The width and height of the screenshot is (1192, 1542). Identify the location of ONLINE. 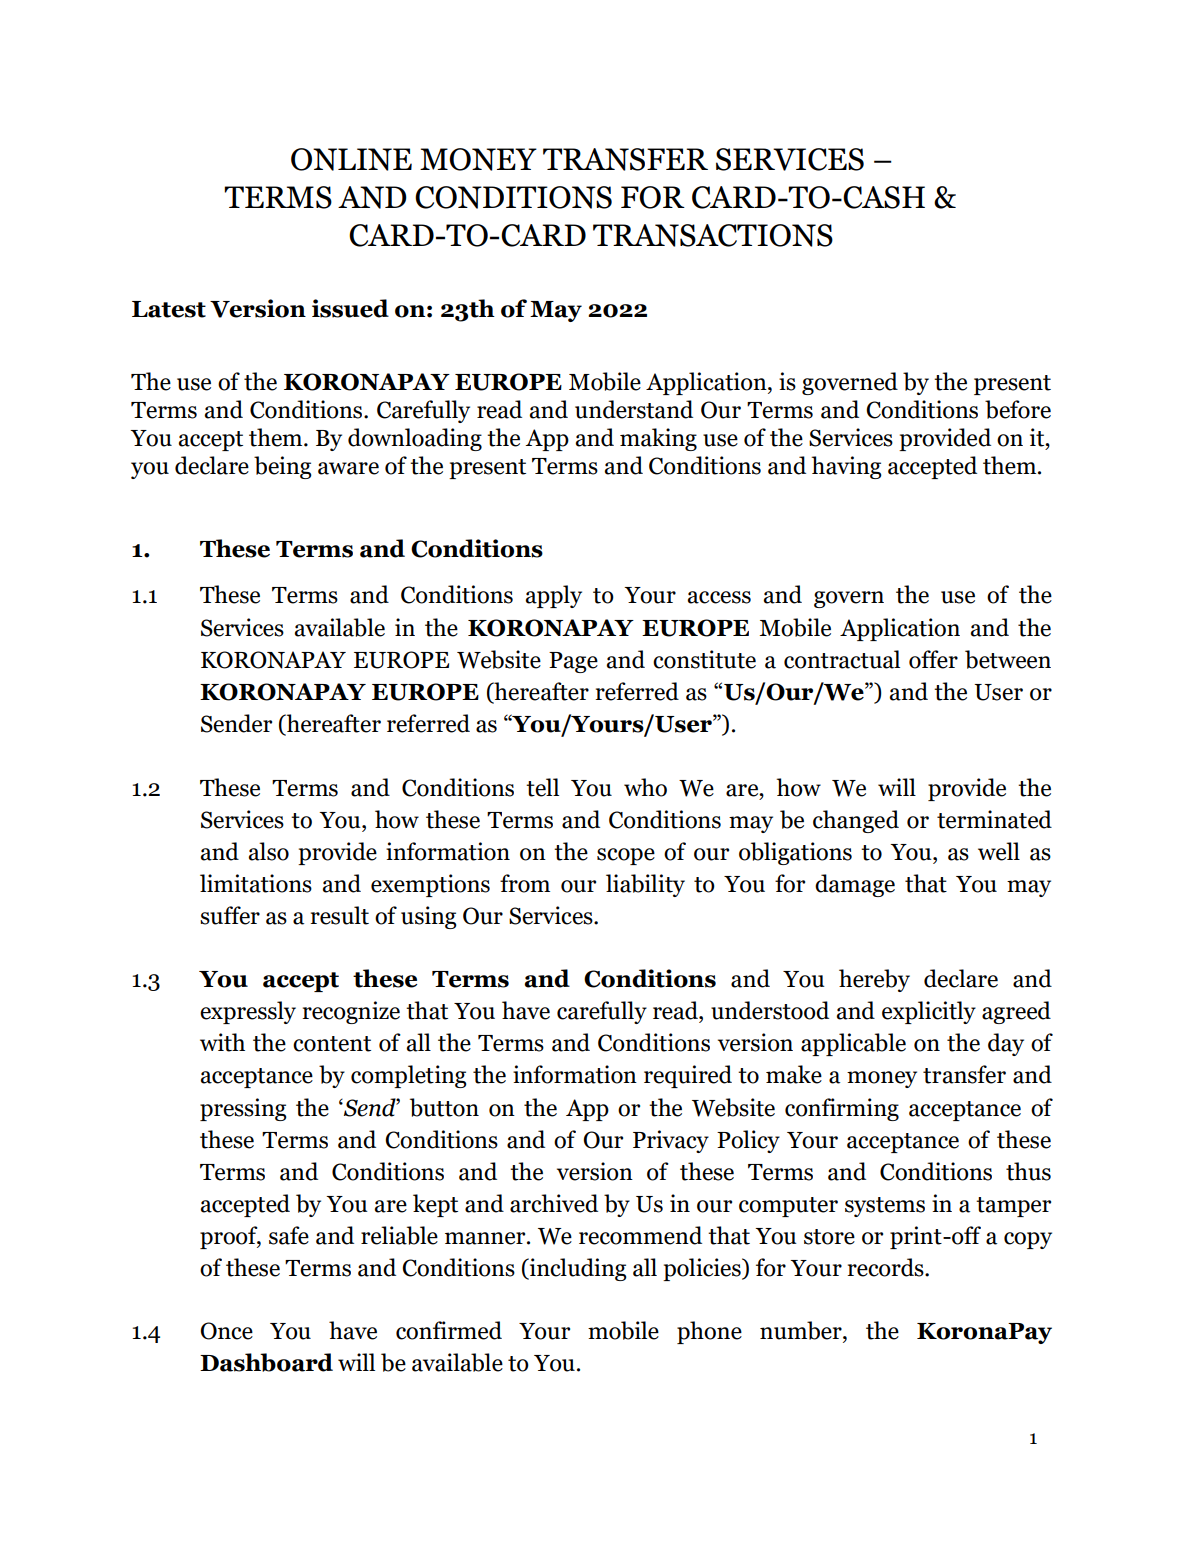
(351, 159).
